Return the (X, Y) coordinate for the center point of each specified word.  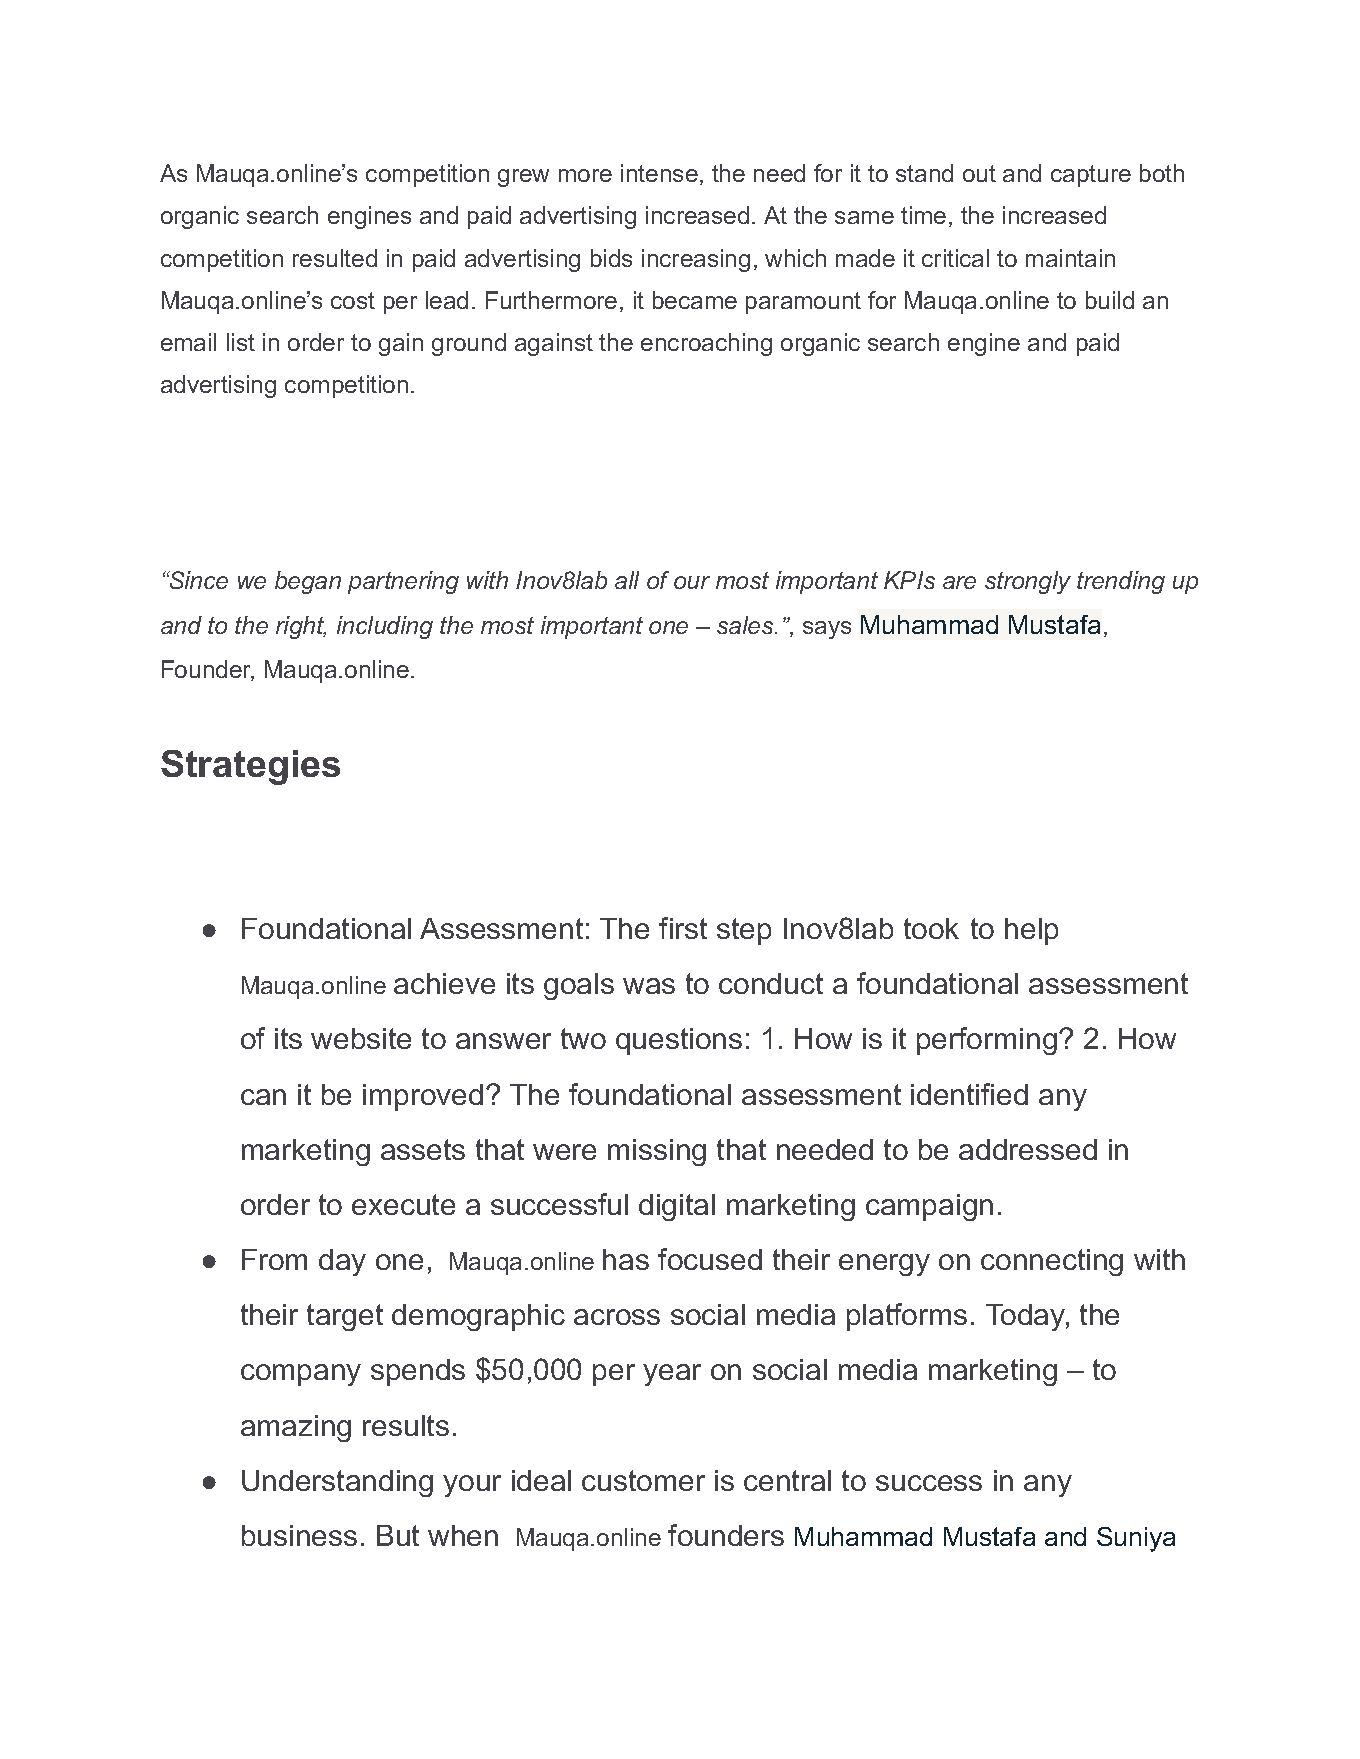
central (787, 1480)
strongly (1028, 582)
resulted (335, 258)
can (263, 1097)
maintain (1070, 258)
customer (643, 1480)
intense (659, 173)
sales (746, 625)
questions (679, 1041)
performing (987, 1041)
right (301, 627)
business (299, 1535)
